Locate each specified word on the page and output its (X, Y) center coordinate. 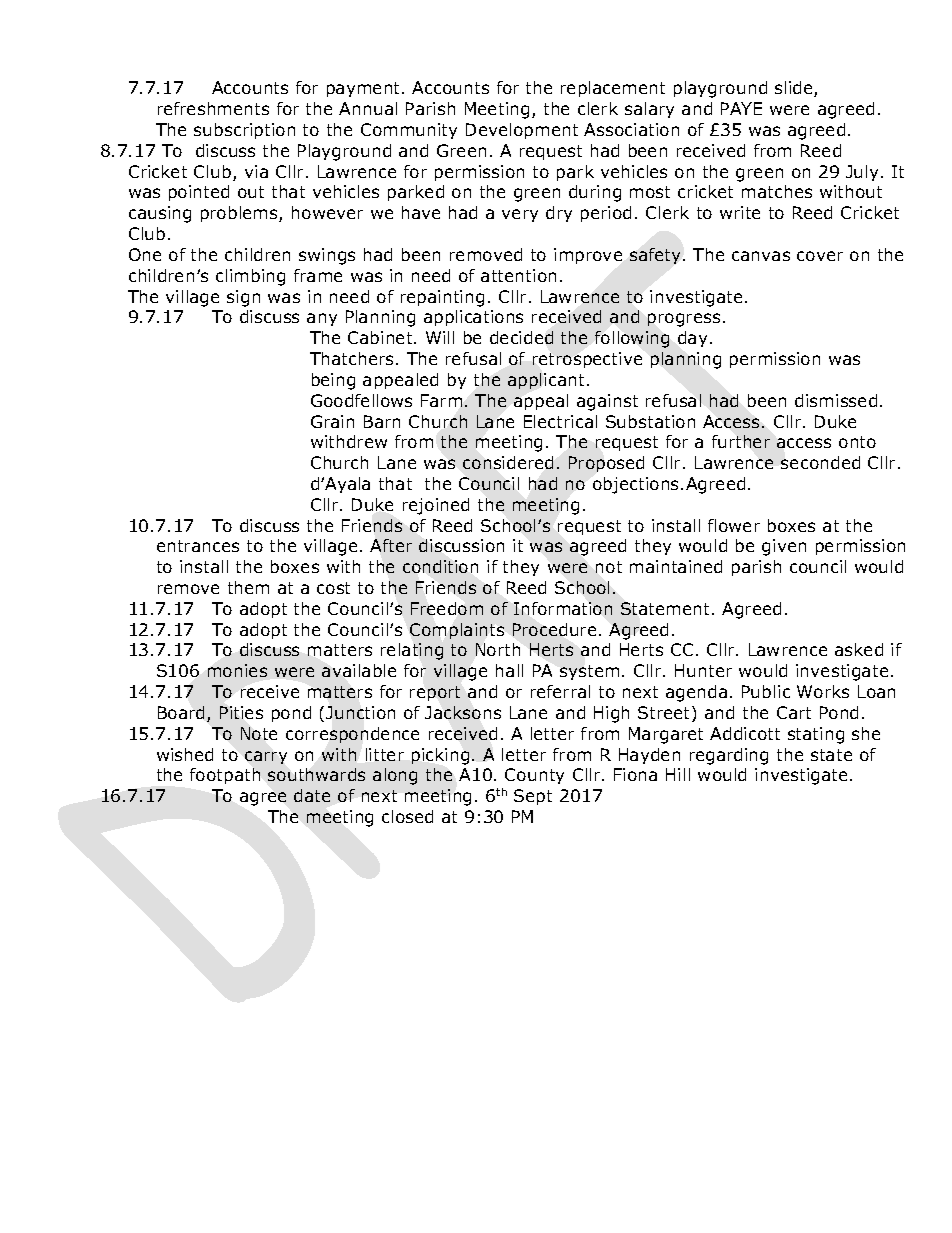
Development (522, 131)
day (692, 339)
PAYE (741, 108)
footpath (225, 776)
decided (521, 337)
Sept (533, 797)
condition (440, 566)
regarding (729, 756)
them (248, 587)
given (784, 547)
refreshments (213, 108)
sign (243, 298)
